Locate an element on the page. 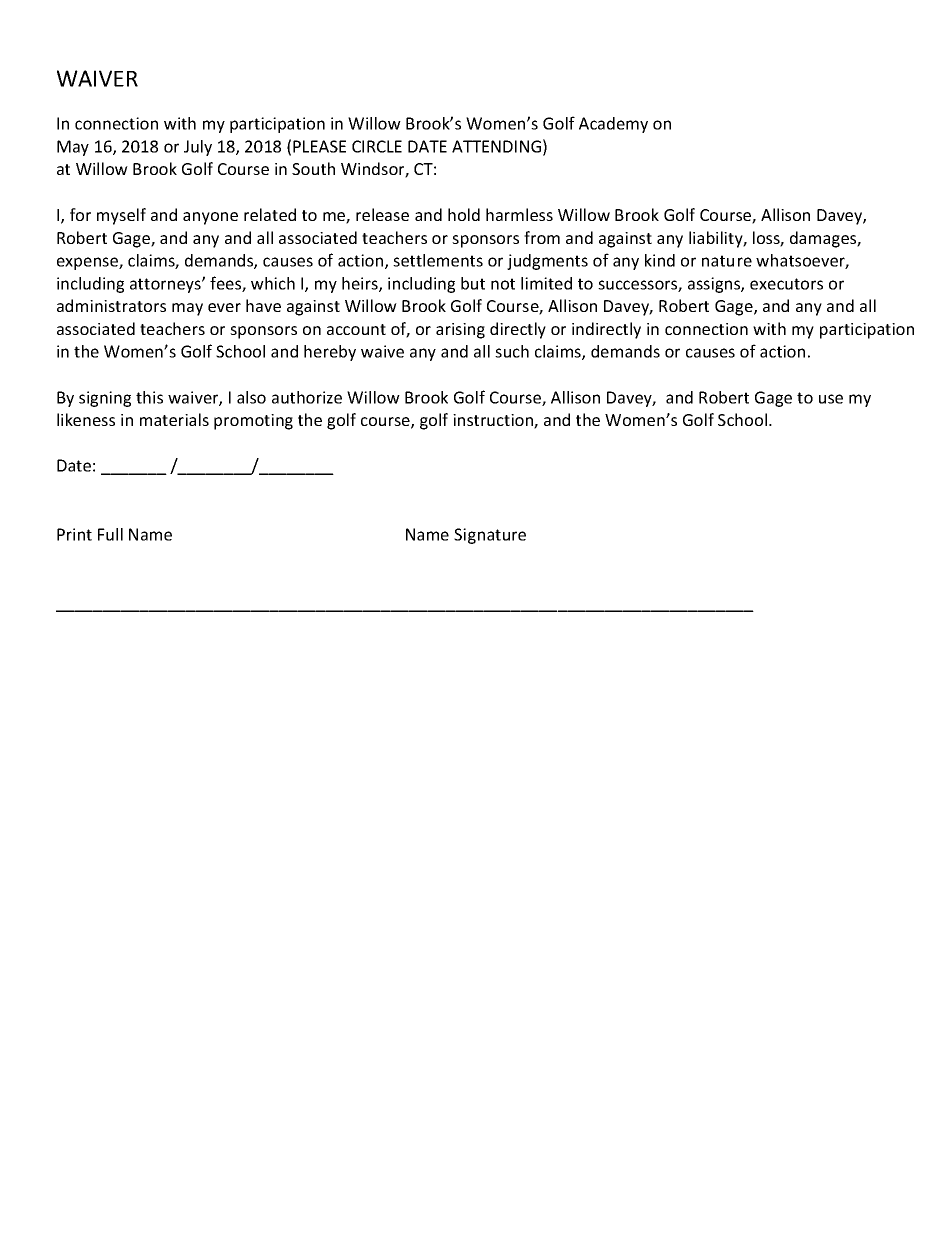 The height and width of the document is (1233, 952). July is located at coordinates (198, 148).
